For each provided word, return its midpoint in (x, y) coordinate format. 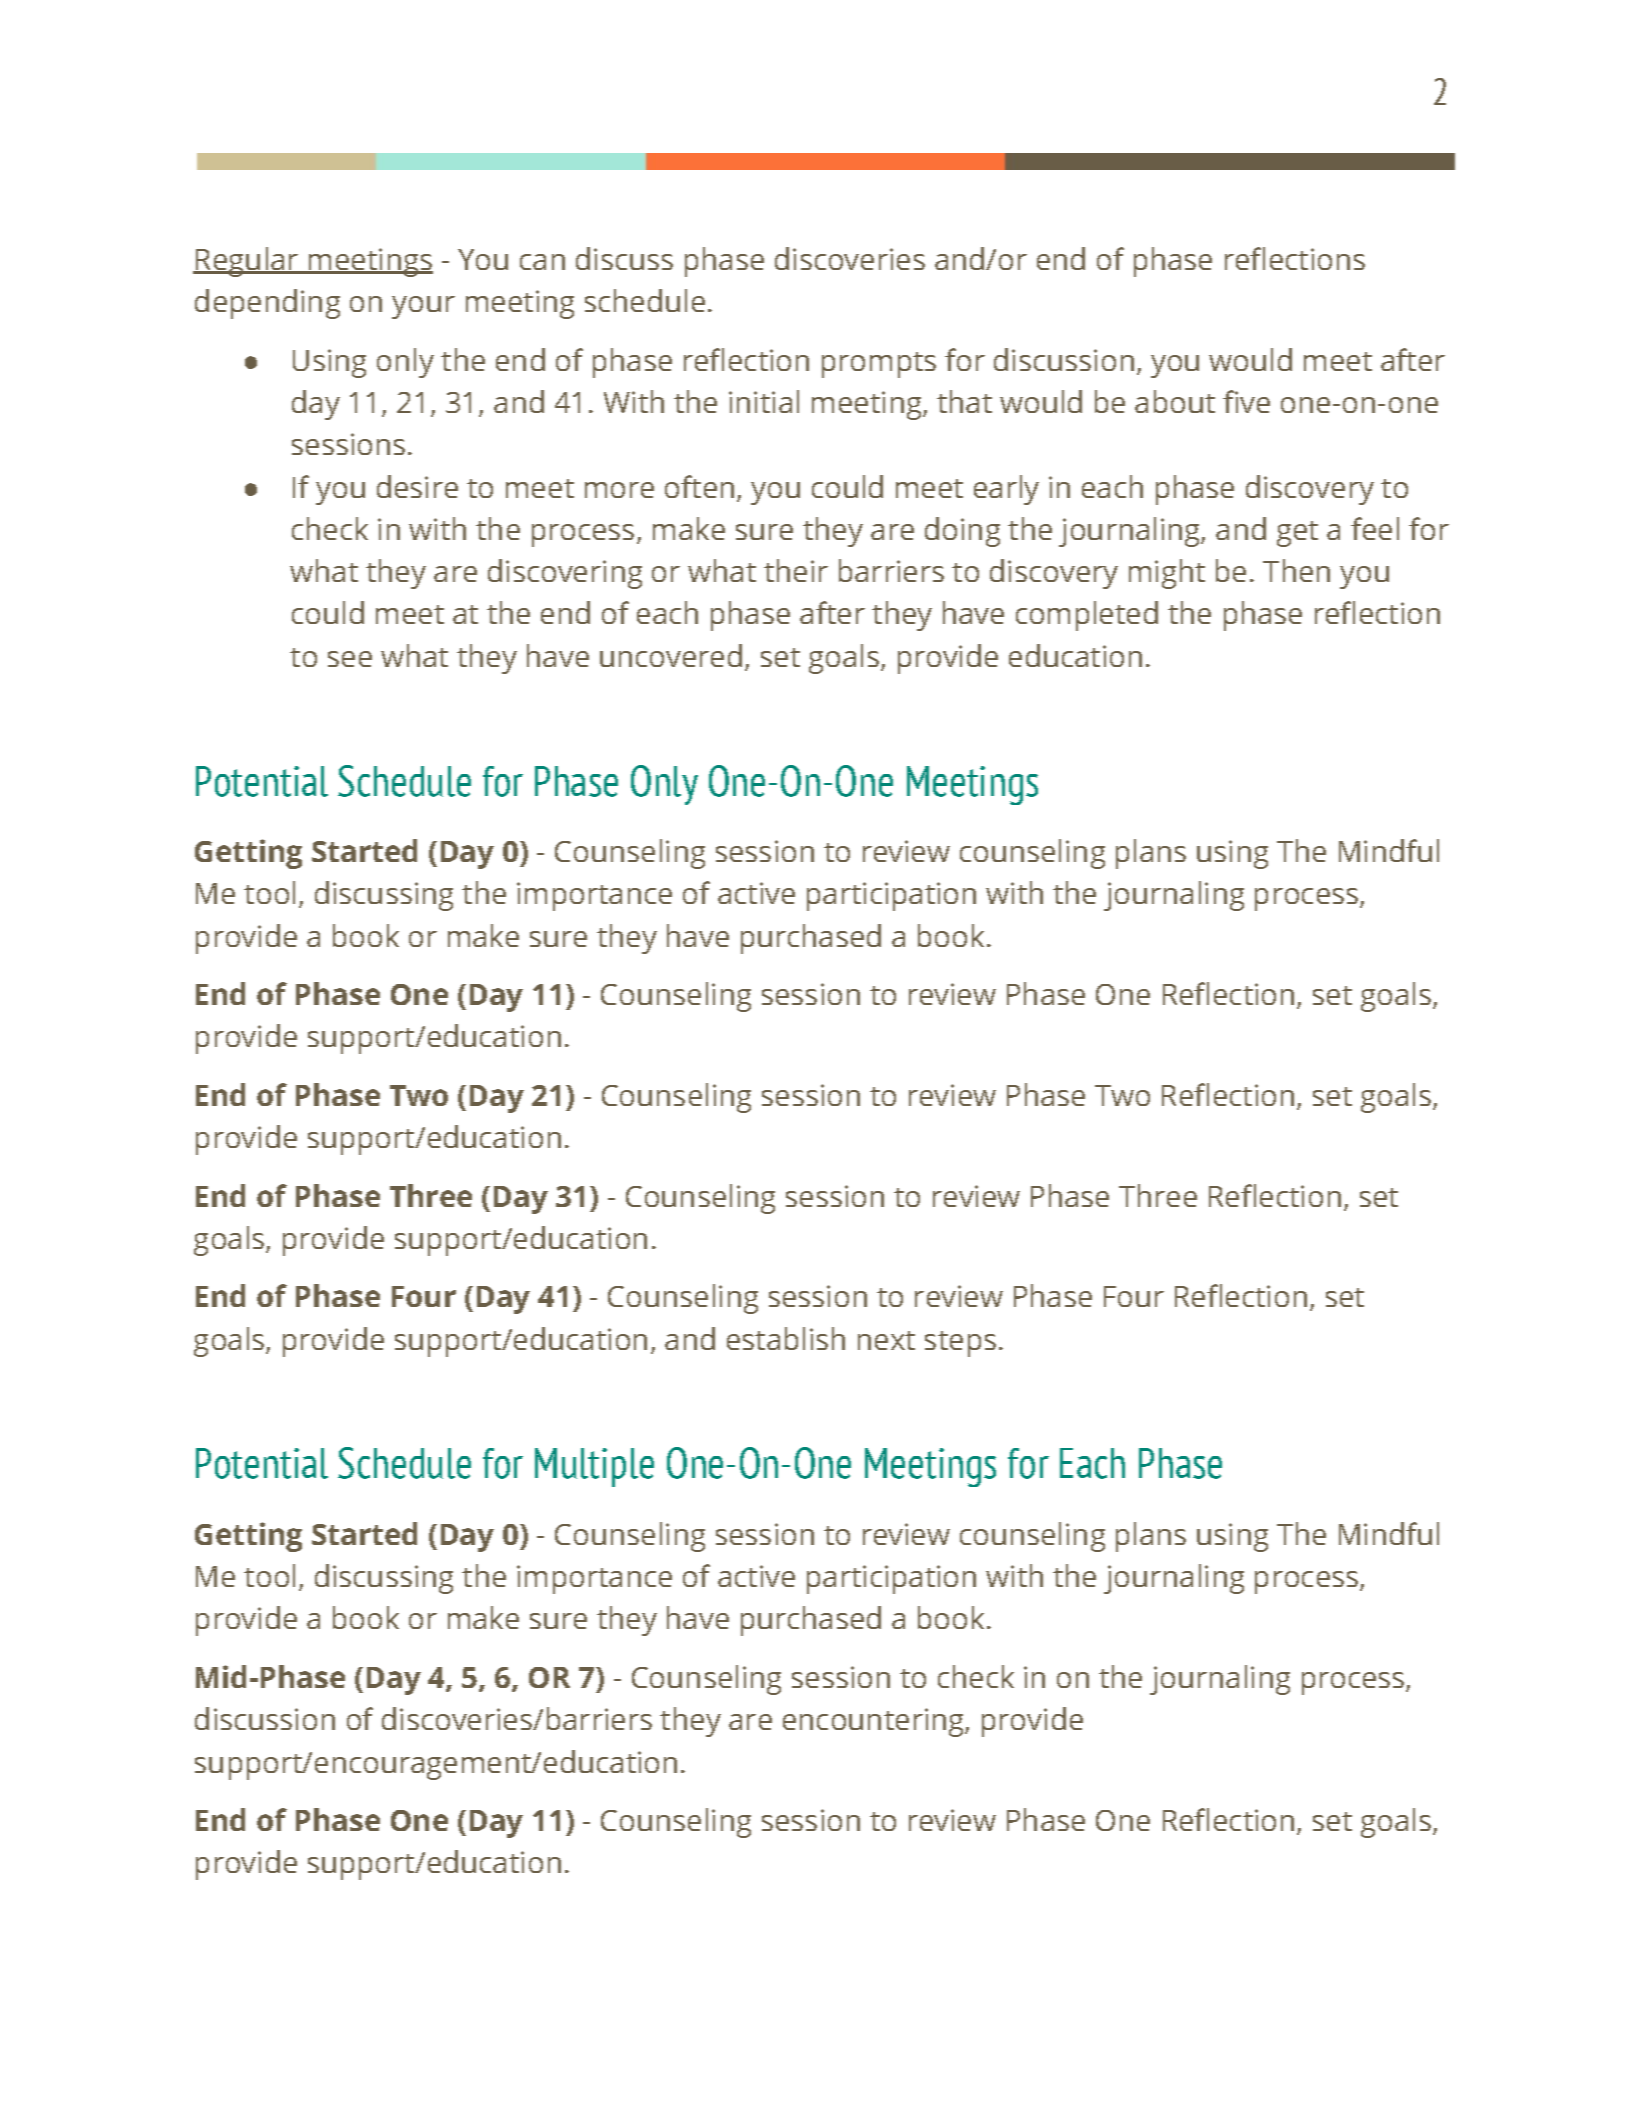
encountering (874, 1722)
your (423, 307)
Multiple (594, 1467)
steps (960, 1344)
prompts (879, 365)
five (1246, 401)
